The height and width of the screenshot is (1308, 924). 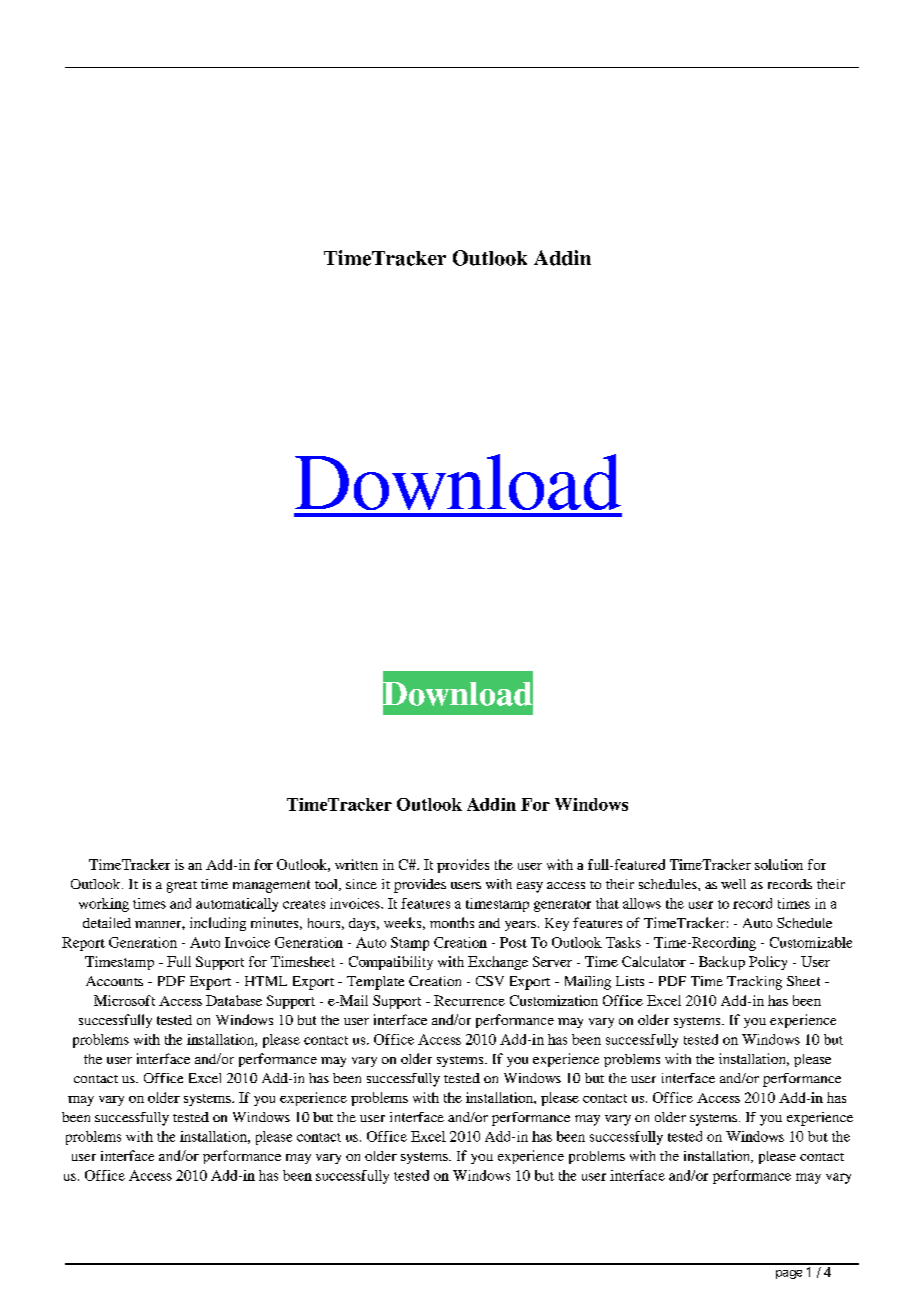 I want to click on well, so click(x=733, y=884).
